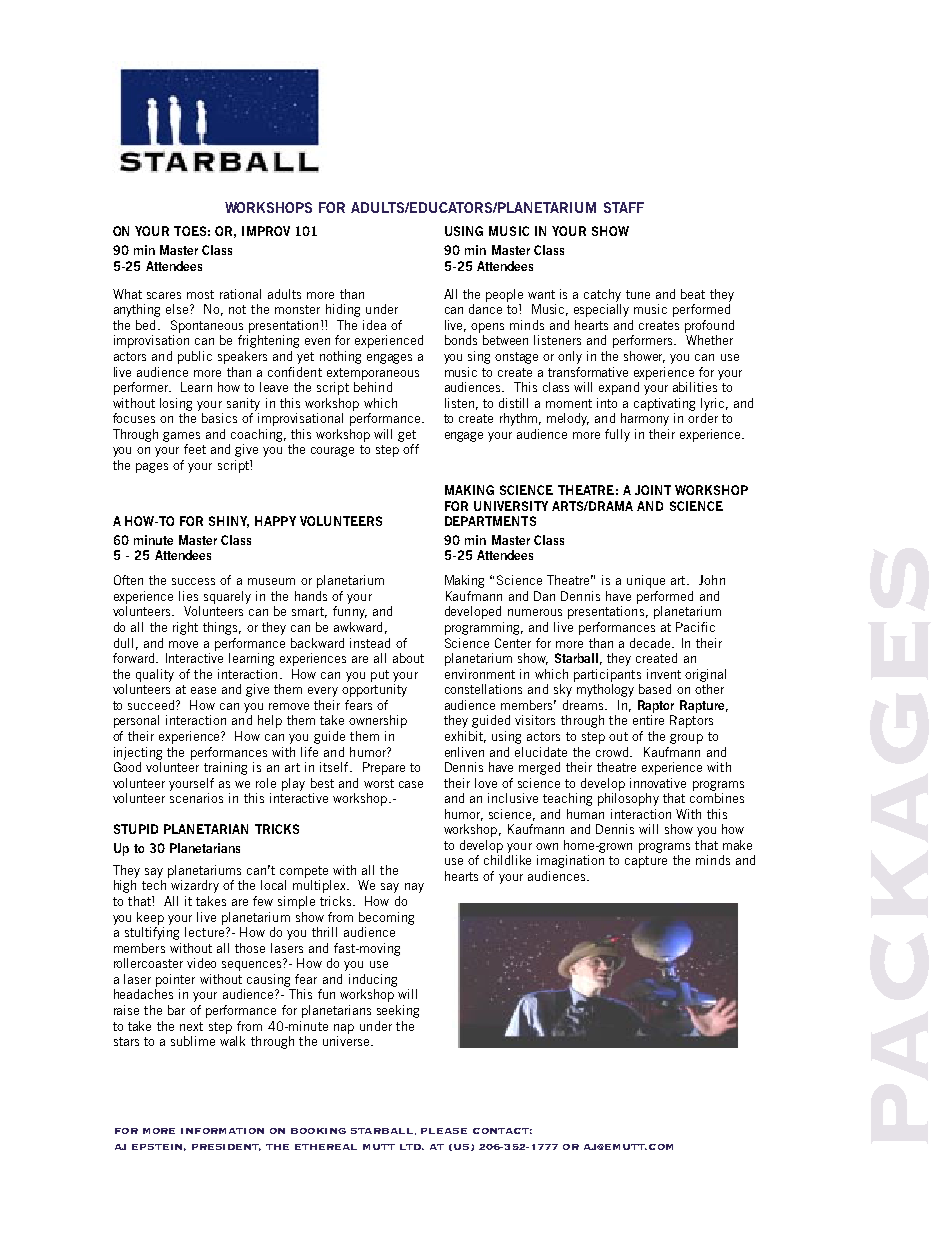 This screenshot has height=1233, width=952. I want to click on about, so click(408, 658).
